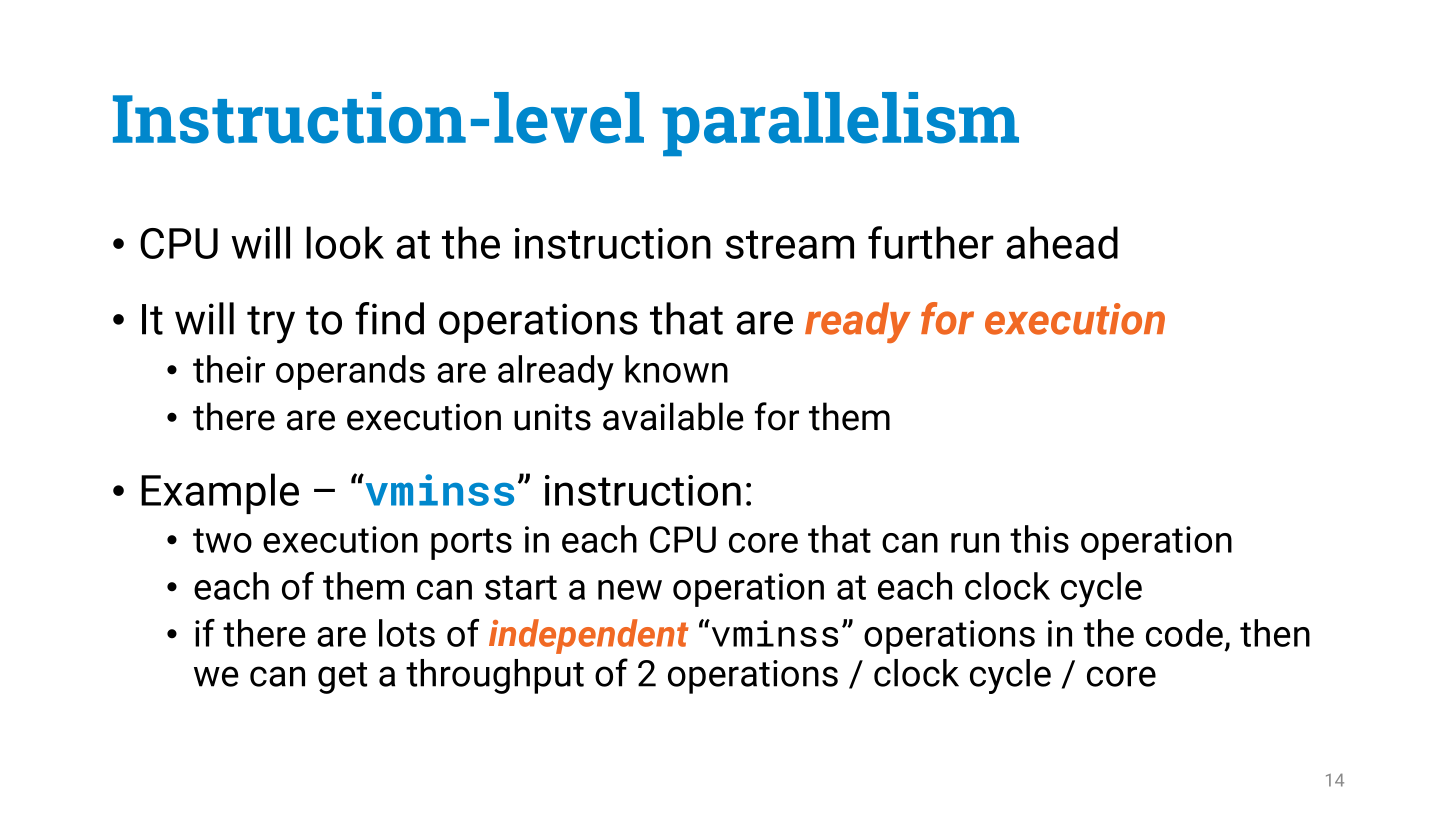  Describe the element at coordinates (350, 372) in the screenshot. I see `operands` at that location.
